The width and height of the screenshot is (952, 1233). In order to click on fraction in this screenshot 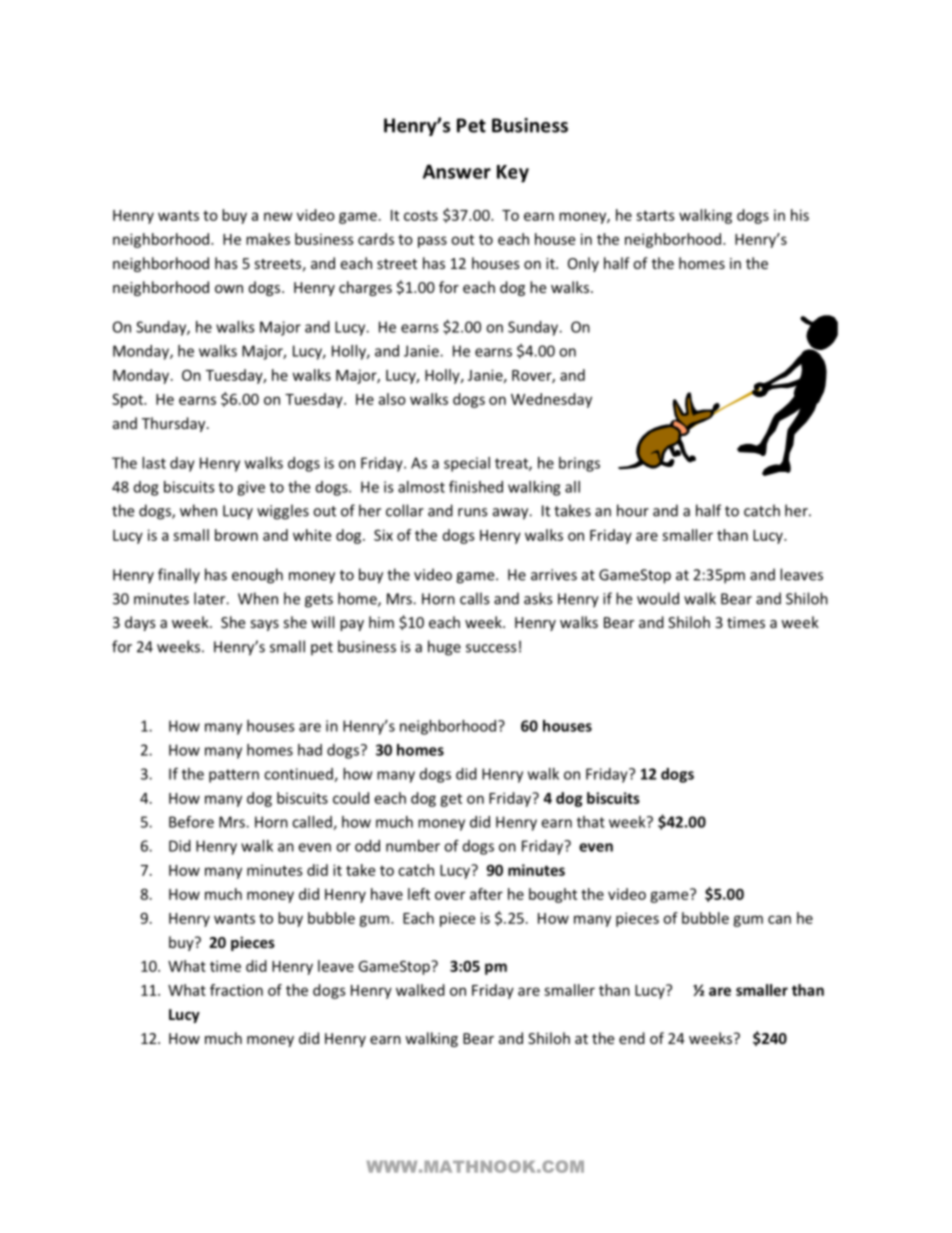, I will do `click(236, 990)`.
